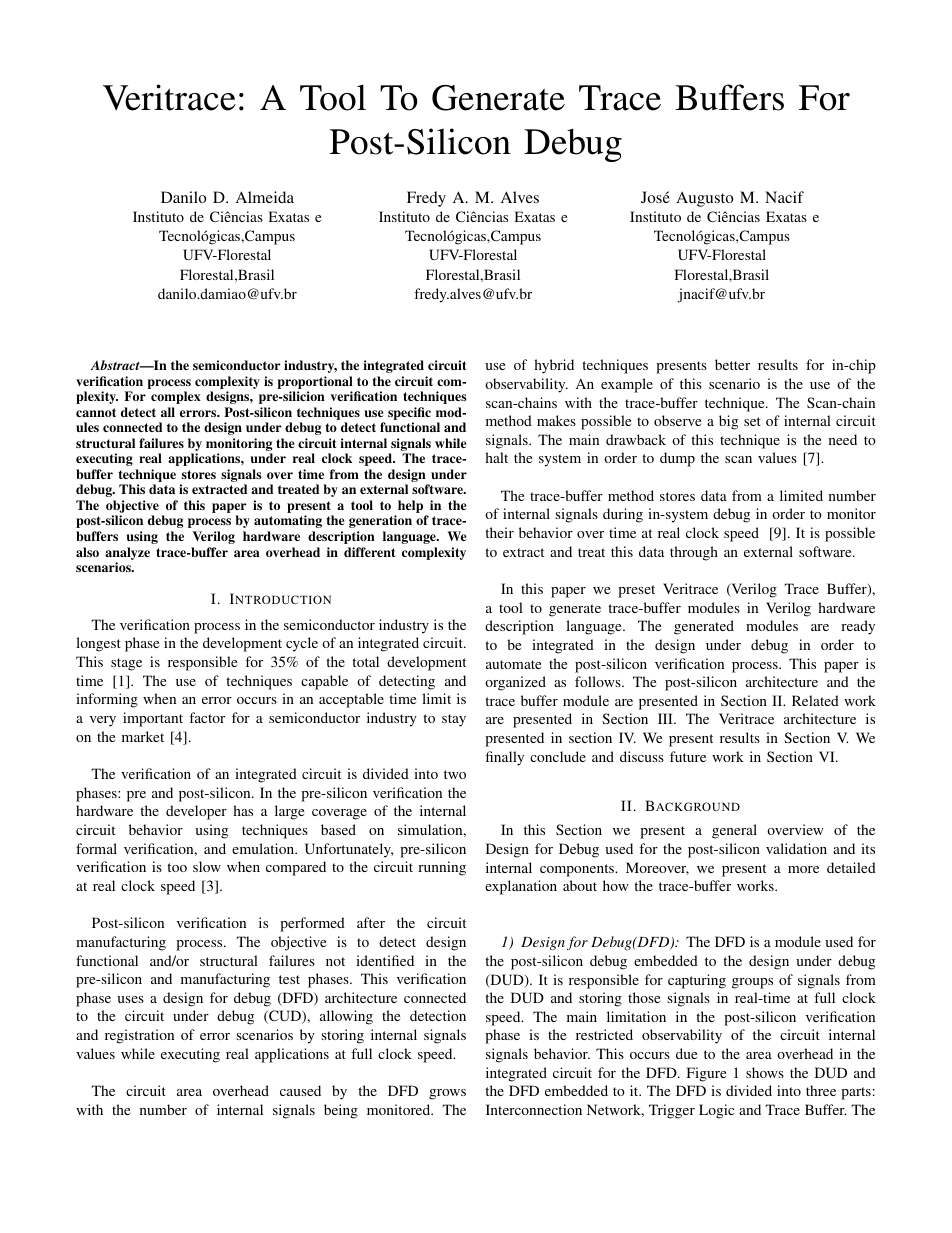 Image resolution: width=952 pixels, height=1233 pixels. I want to click on Almeida, so click(265, 197).
